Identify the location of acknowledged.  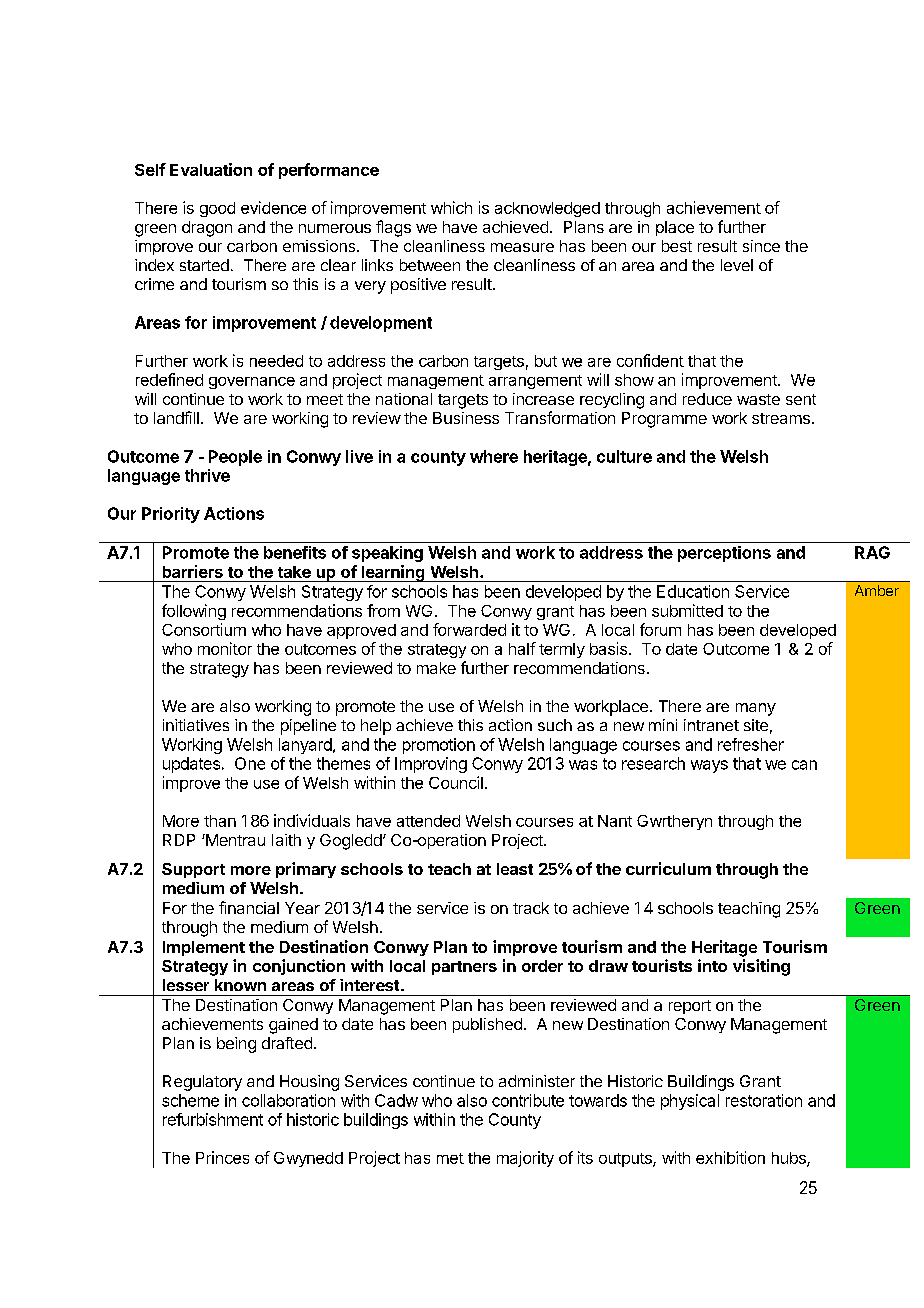
(547, 209).
